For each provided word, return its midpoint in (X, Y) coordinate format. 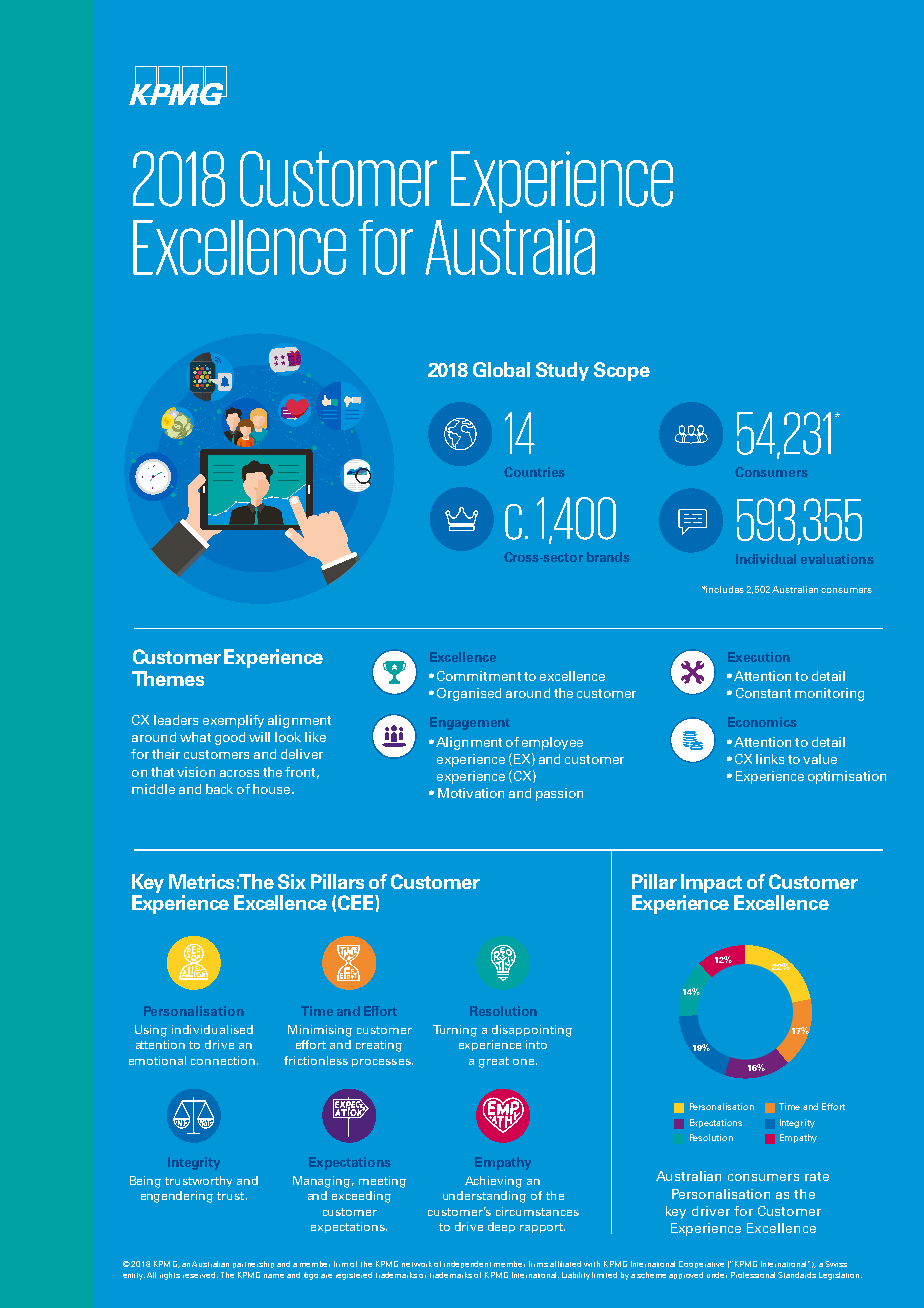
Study (562, 371)
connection (223, 1060)
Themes (168, 678)
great (494, 1062)
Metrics (201, 881)
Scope (622, 371)
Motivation (471, 793)
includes (724, 589)
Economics (762, 722)
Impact (711, 883)
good (230, 738)
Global (501, 369)
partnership (253, 1264)
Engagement (470, 723)
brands (608, 557)
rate (817, 1176)
